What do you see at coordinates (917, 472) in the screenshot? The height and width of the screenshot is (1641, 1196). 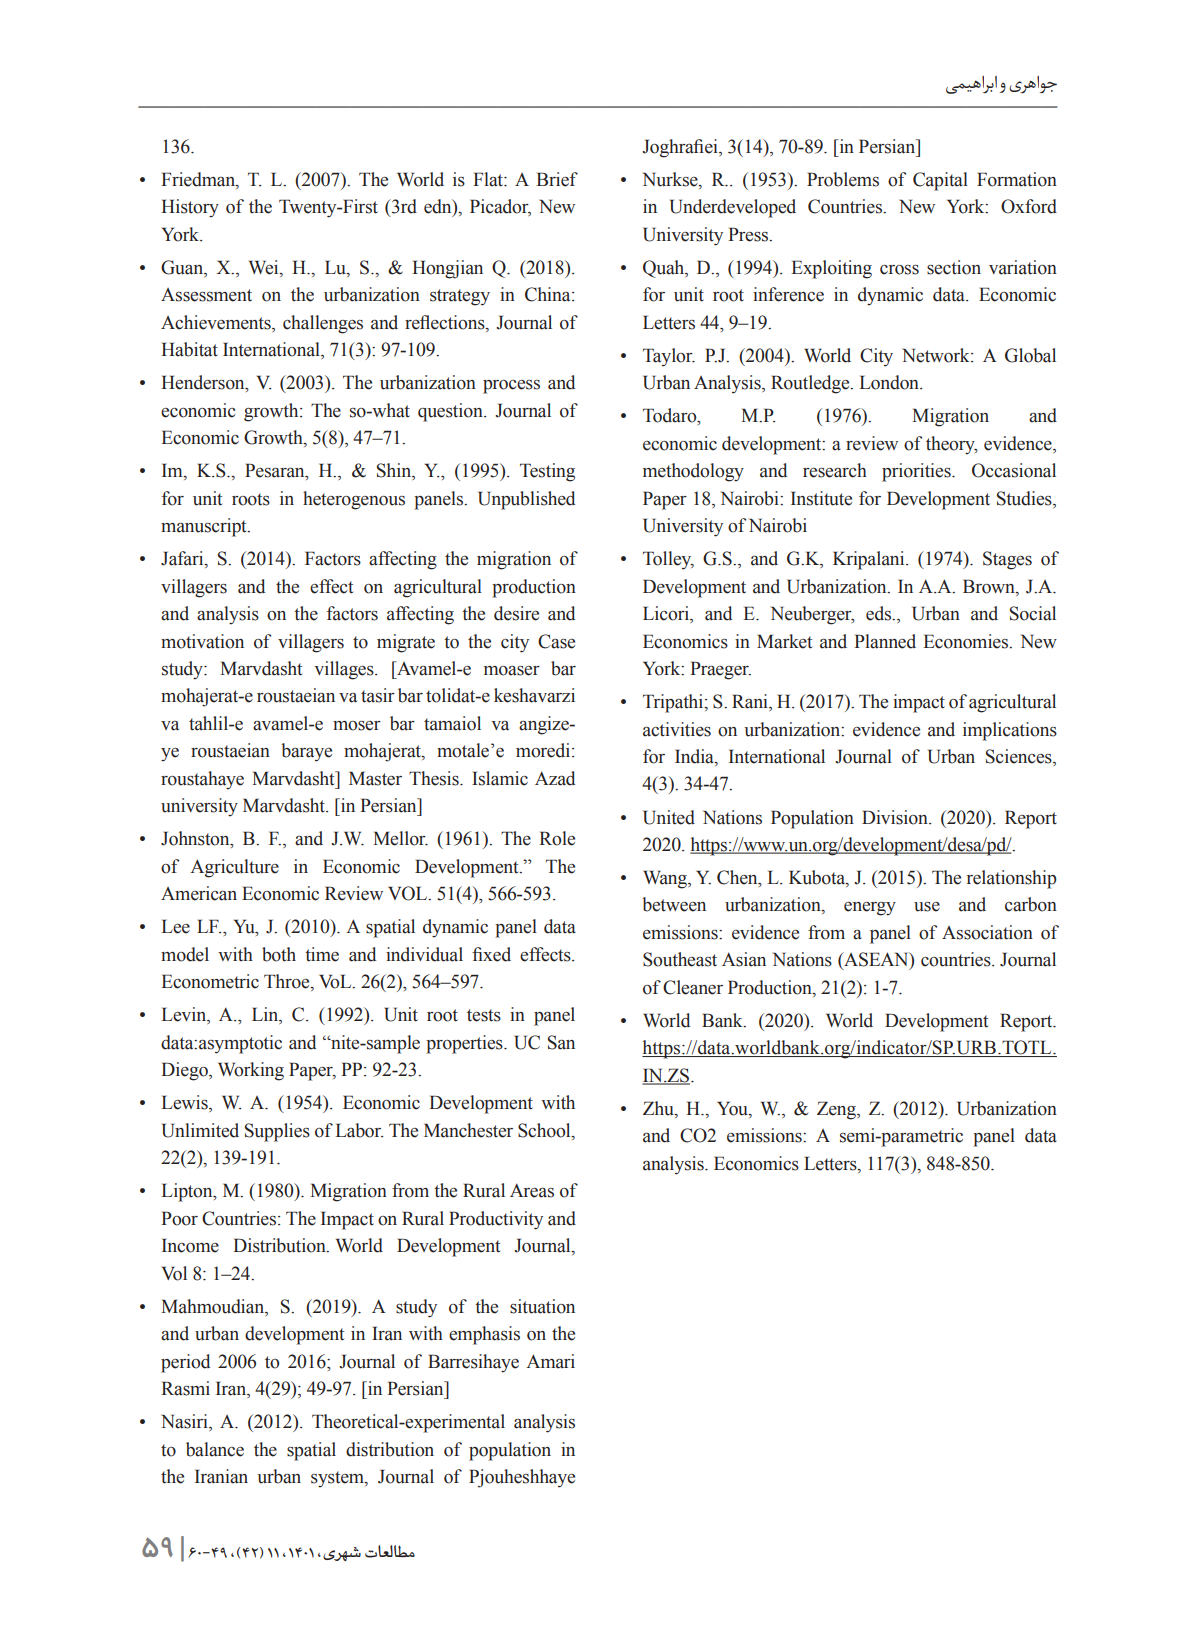 I see `priorities` at bounding box center [917, 472].
